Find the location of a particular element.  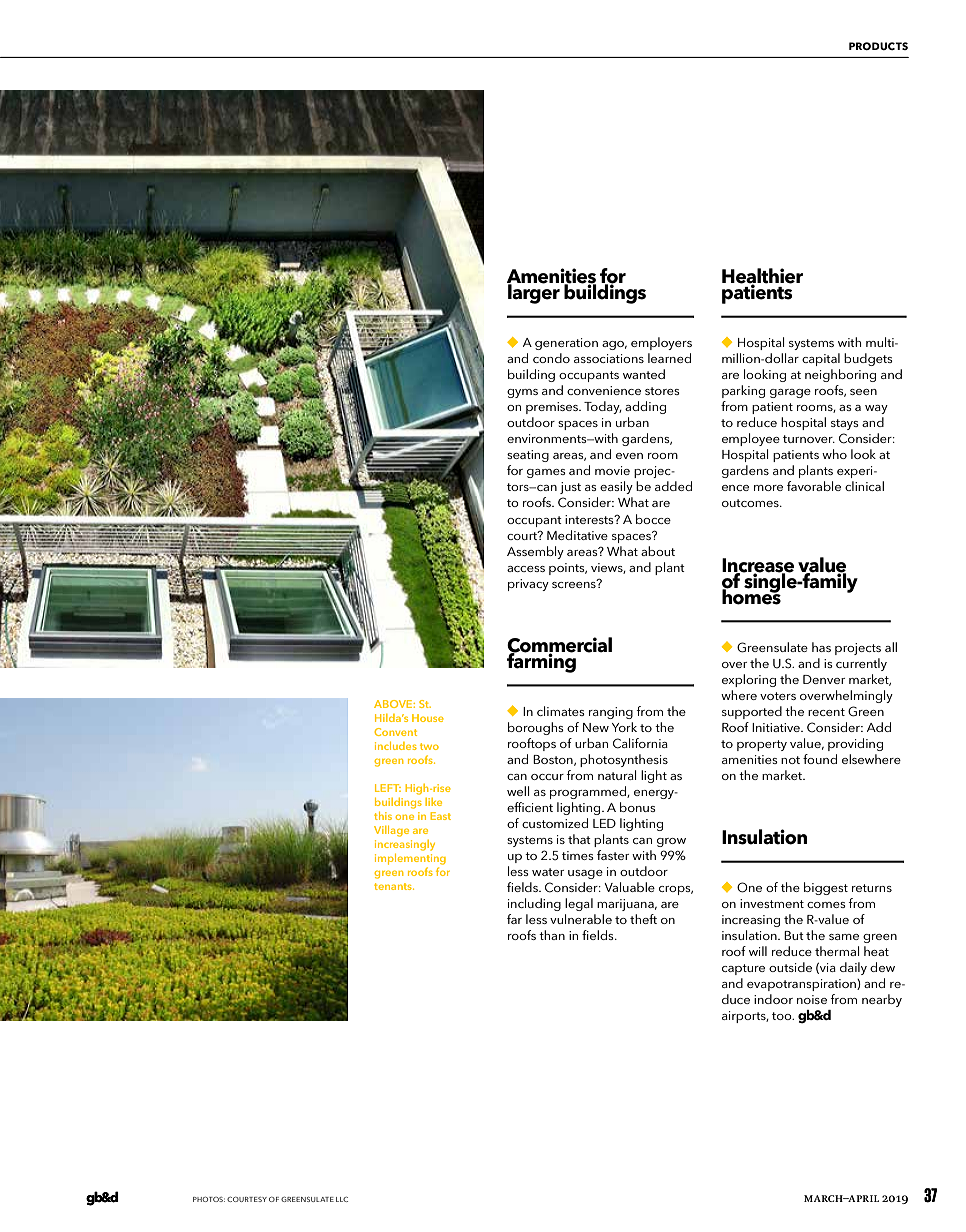

LLC is located at coordinates (342, 1199).
